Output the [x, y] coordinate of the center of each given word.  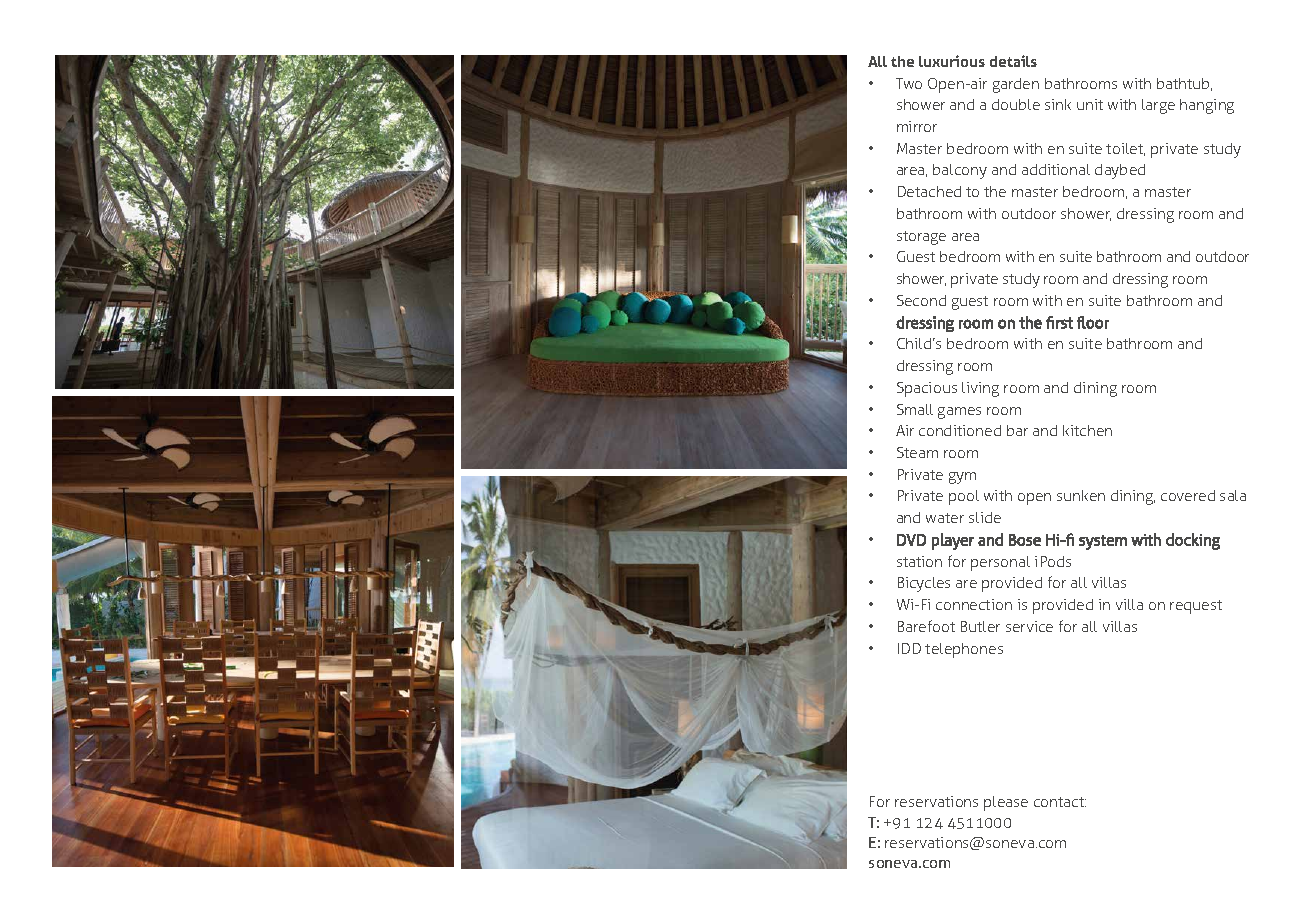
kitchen [1087, 430]
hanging [1207, 106]
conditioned [960, 430]
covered [1188, 495]
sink [1058, 104]
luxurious [952, 61]
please [1006, 803]
